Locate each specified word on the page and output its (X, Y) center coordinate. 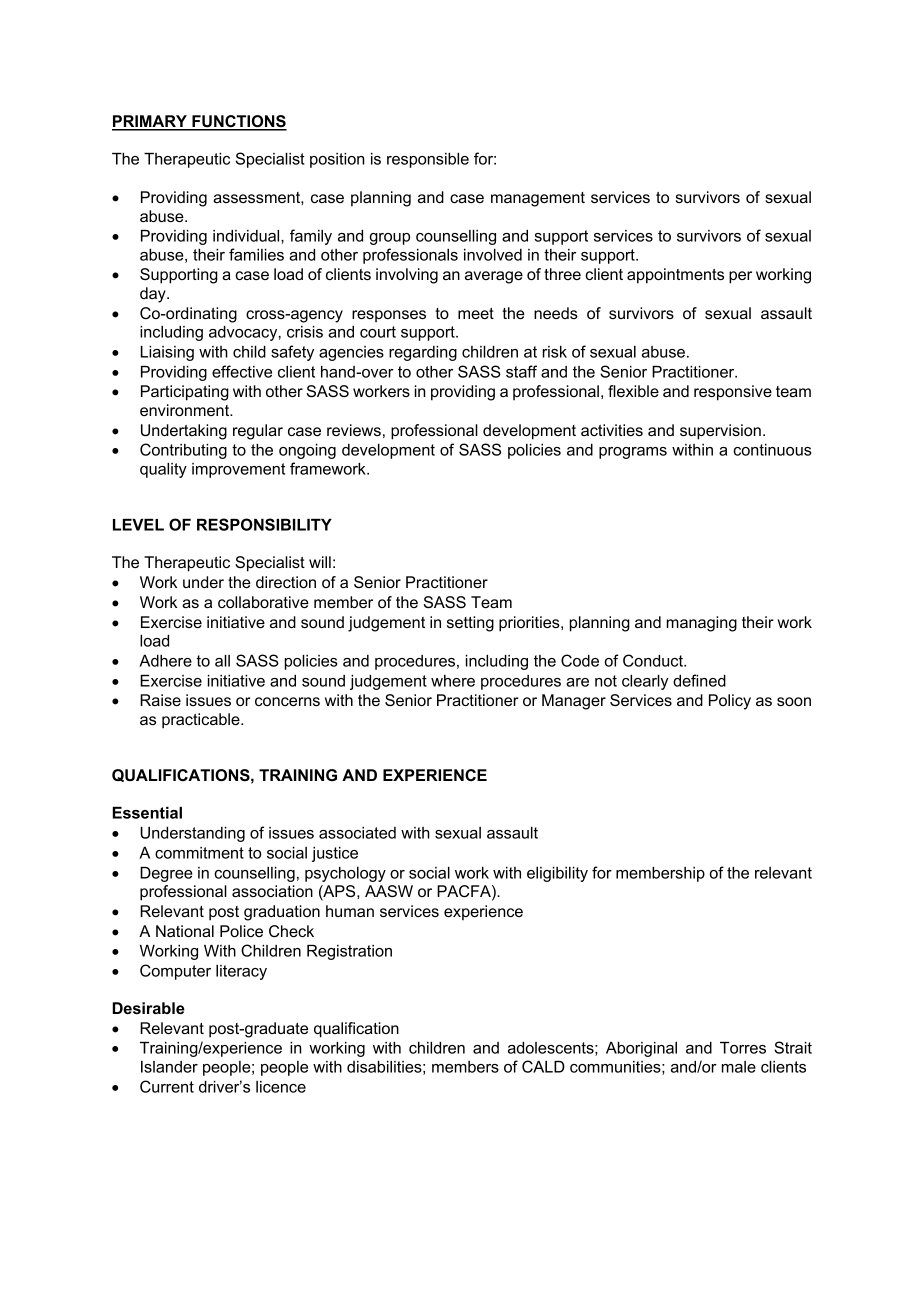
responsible (428, 160)
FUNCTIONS (238, 122)
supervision (720, 432)
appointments (675, 276)
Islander (169, 1067)
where (453, 681)
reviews (354, 430)
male (739, 1067)
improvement (238, 470)
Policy (730, 702)
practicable (202, 721)
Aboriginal (641, 1049)
